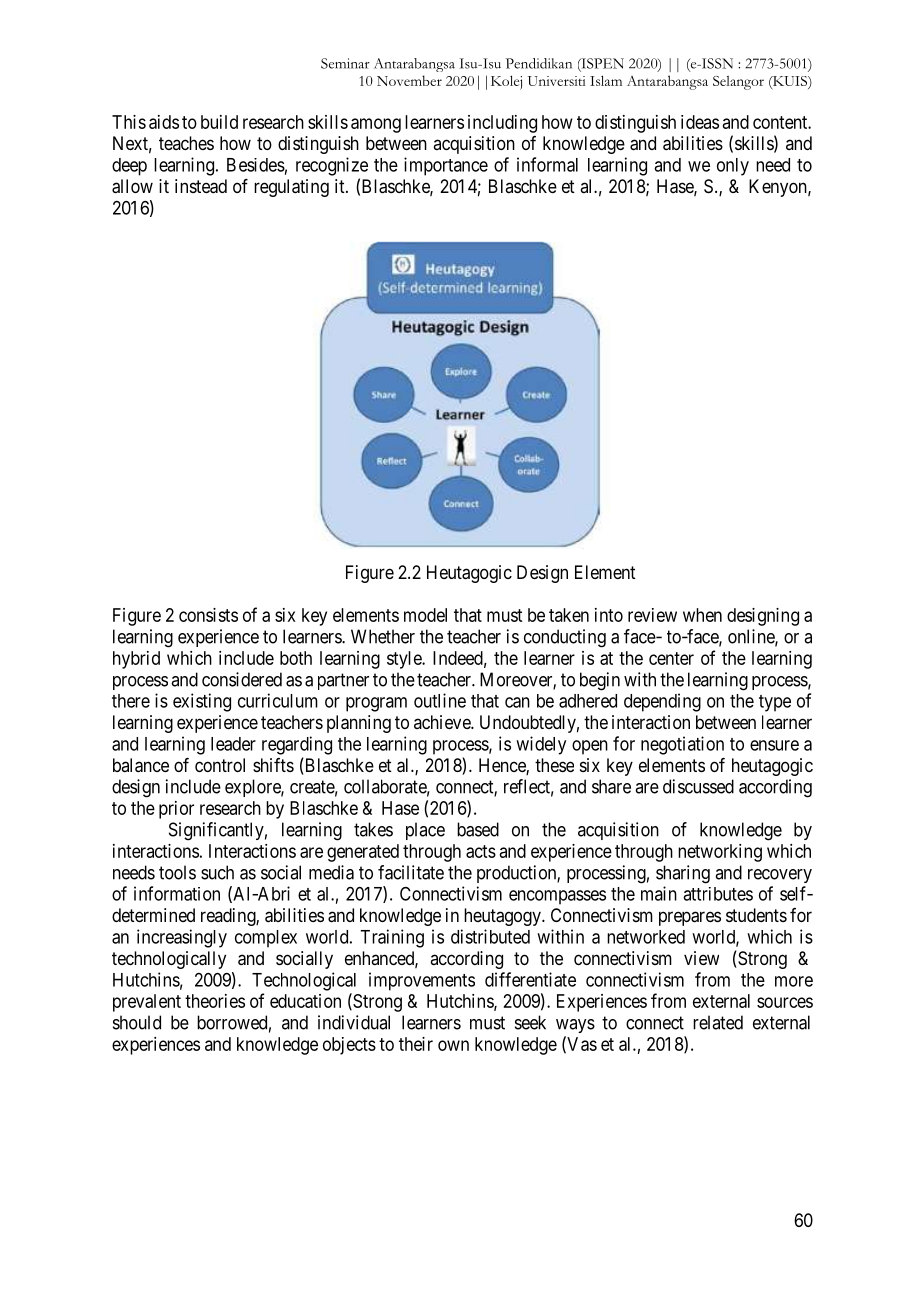 This document has height=1308, width=924. What do you see at coordinates (405, 660) in the document?
I see `style` at bounding box center [405, 660].
